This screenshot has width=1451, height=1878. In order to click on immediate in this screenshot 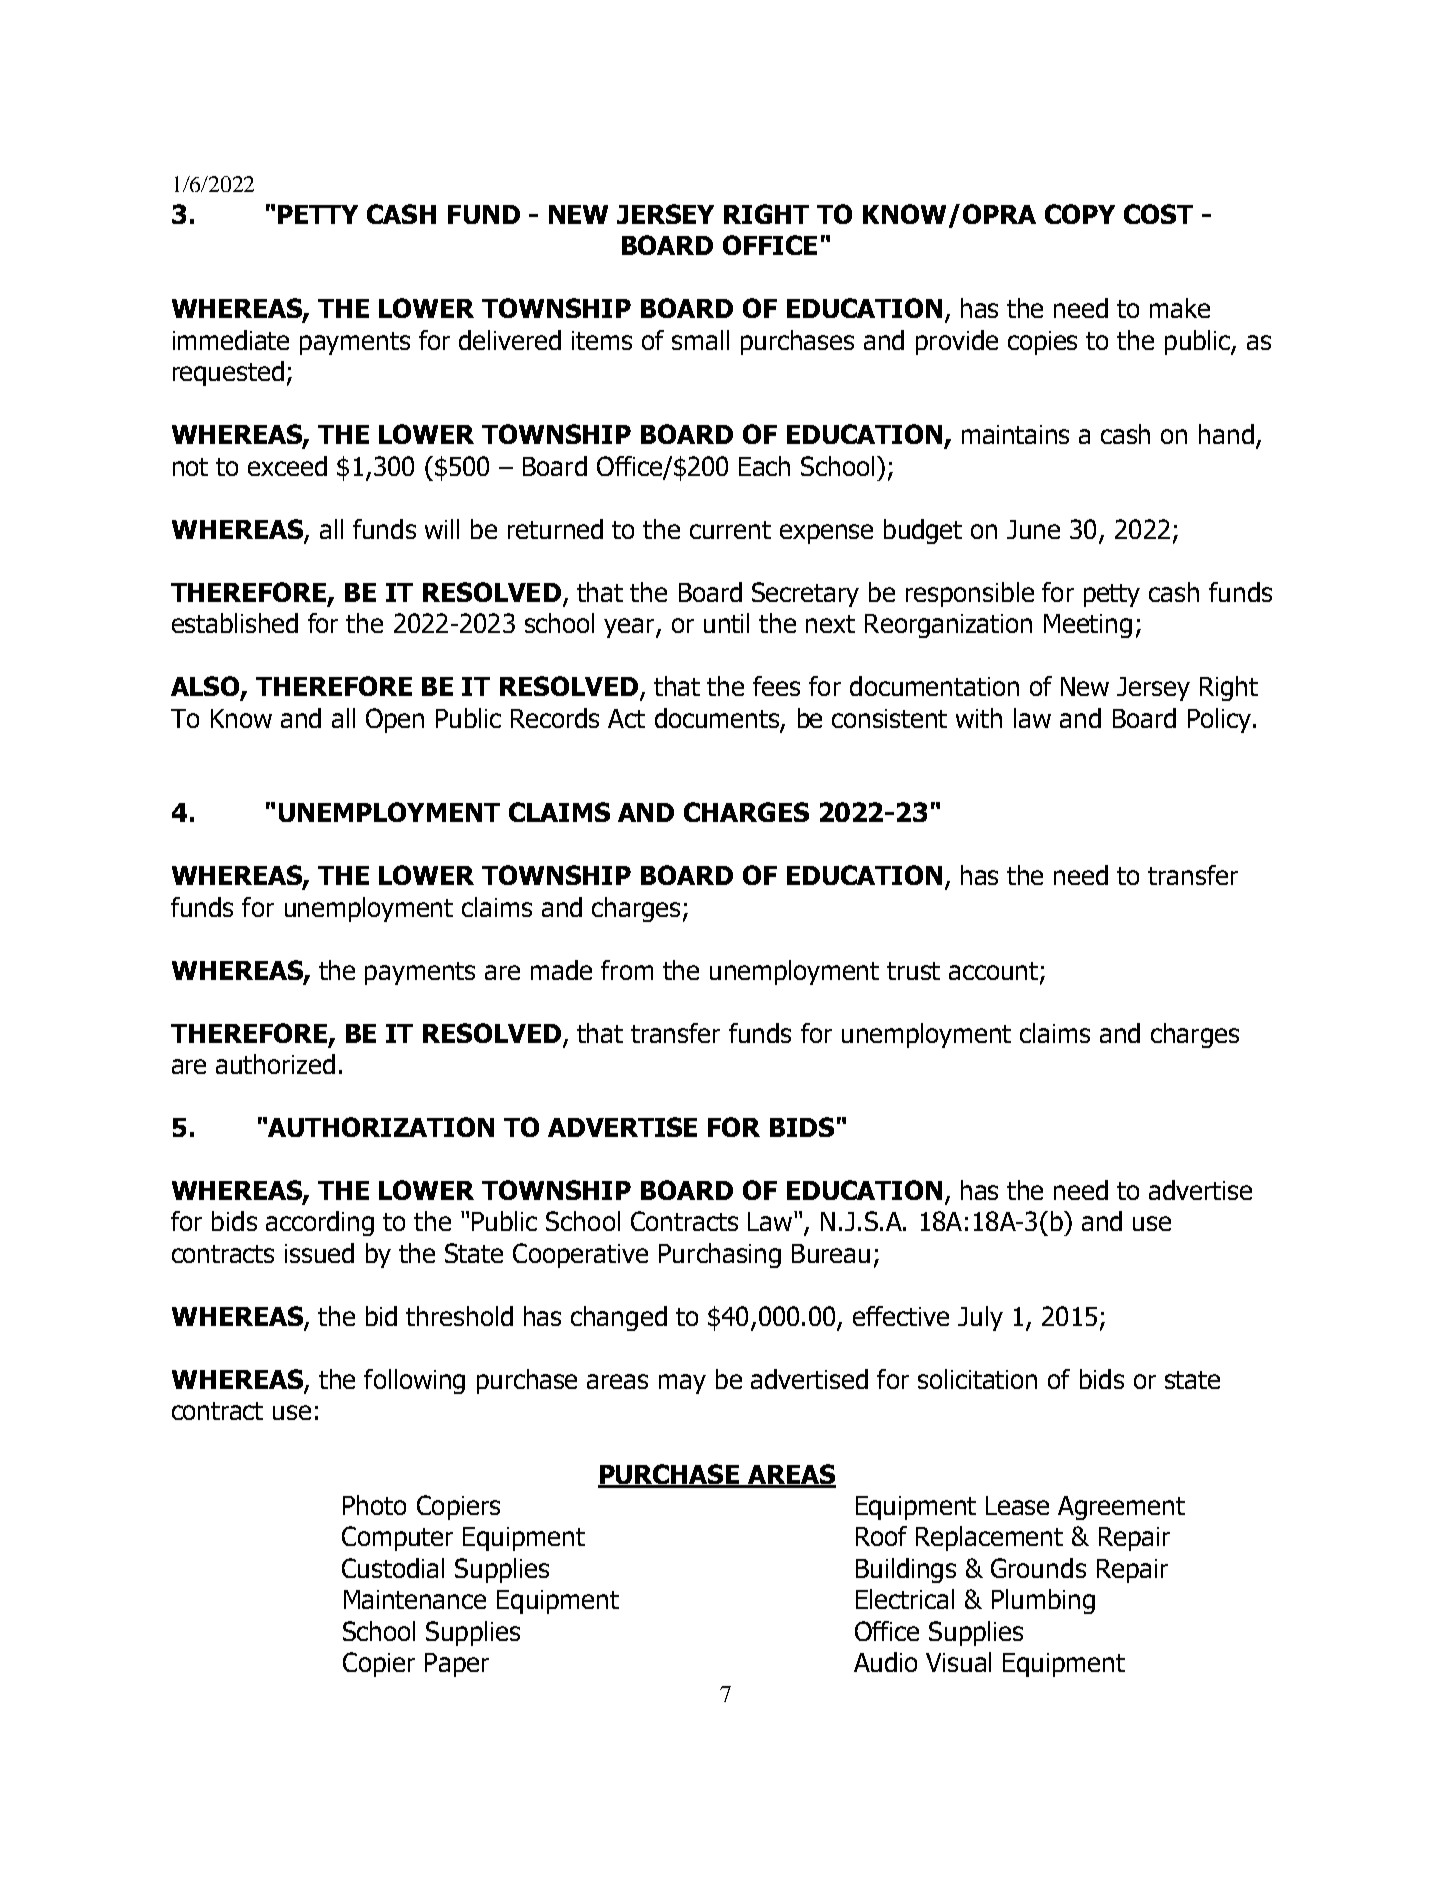, I will do `click(231, 340)`.
